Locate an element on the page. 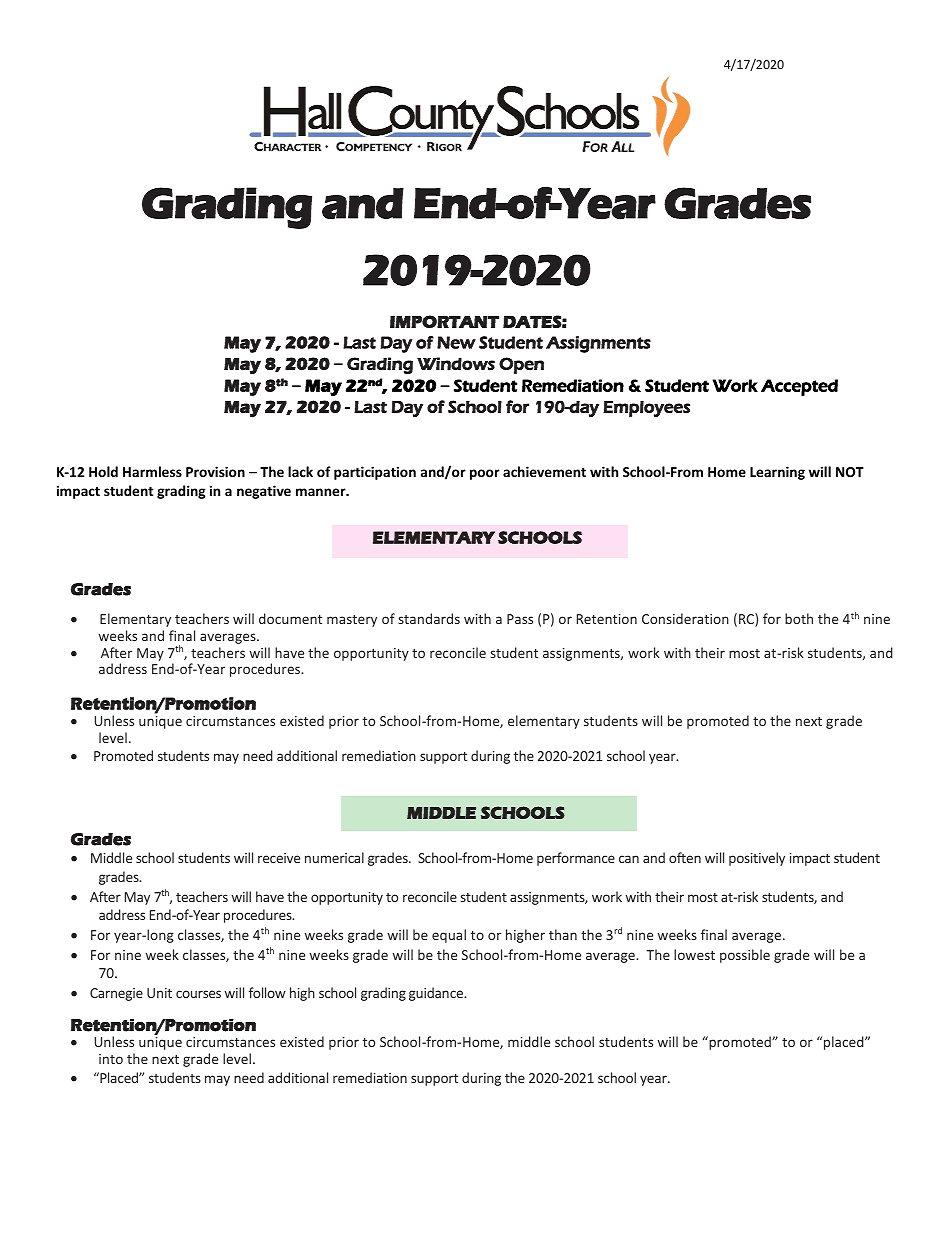 This document has height=1233, width=952. equal is located at coordinates (449, 936).
